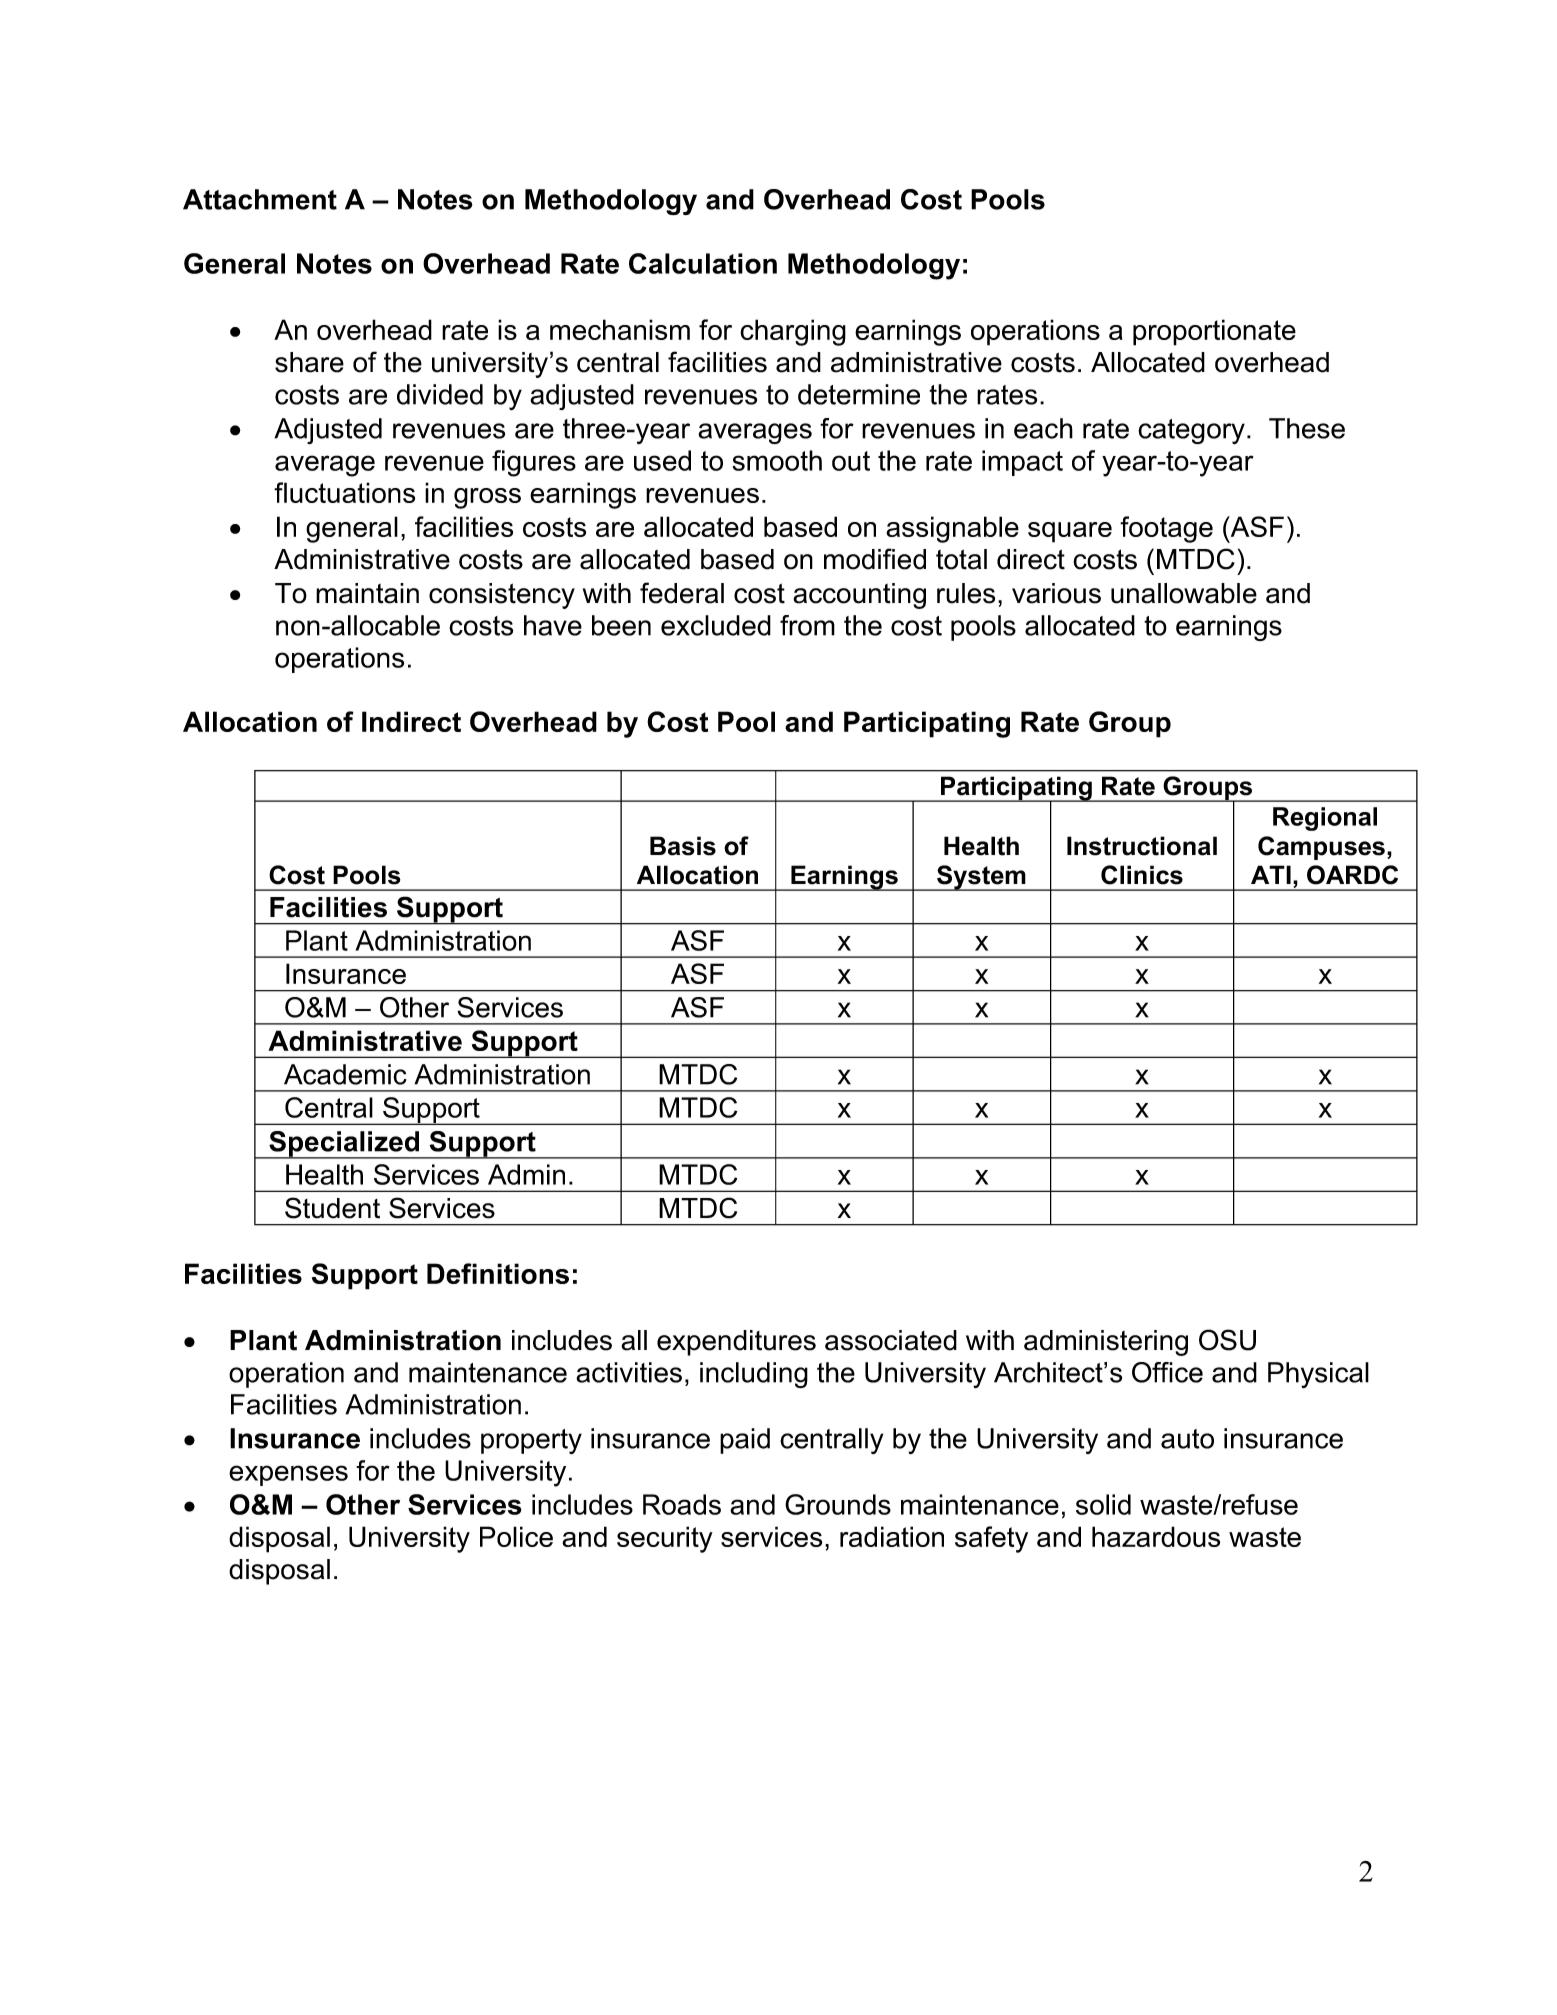  What do you see at coordinates (838, 1504) in the image?
I see `Grounds` at bounding box center [838, 1504].
